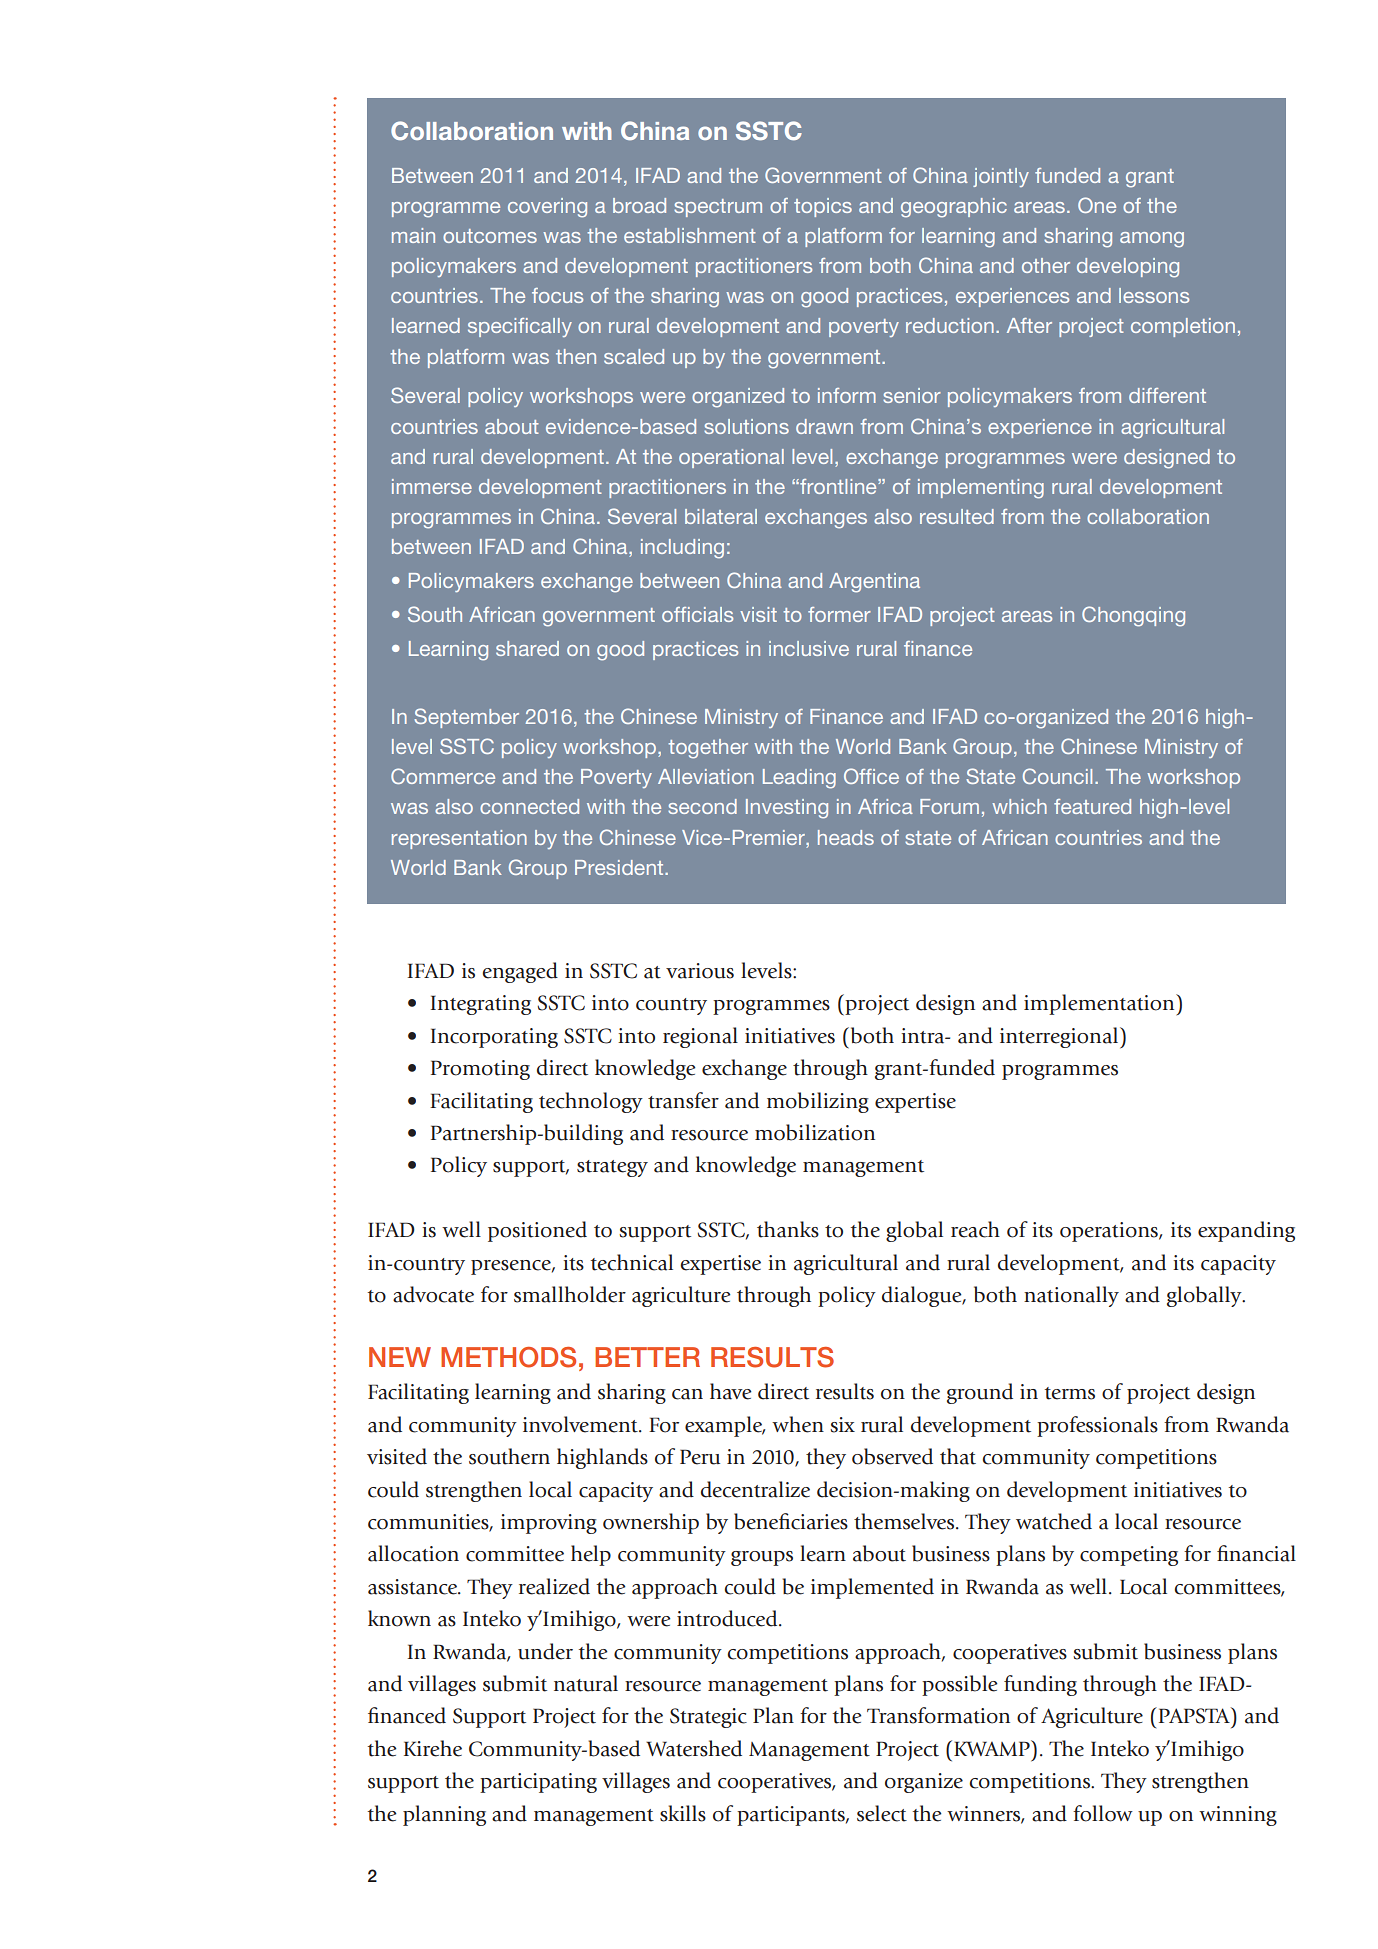 This image has width=1378, height=1949. Describe the element at coordinates (490, 236) in the image. I see `outcomes` at that location.
